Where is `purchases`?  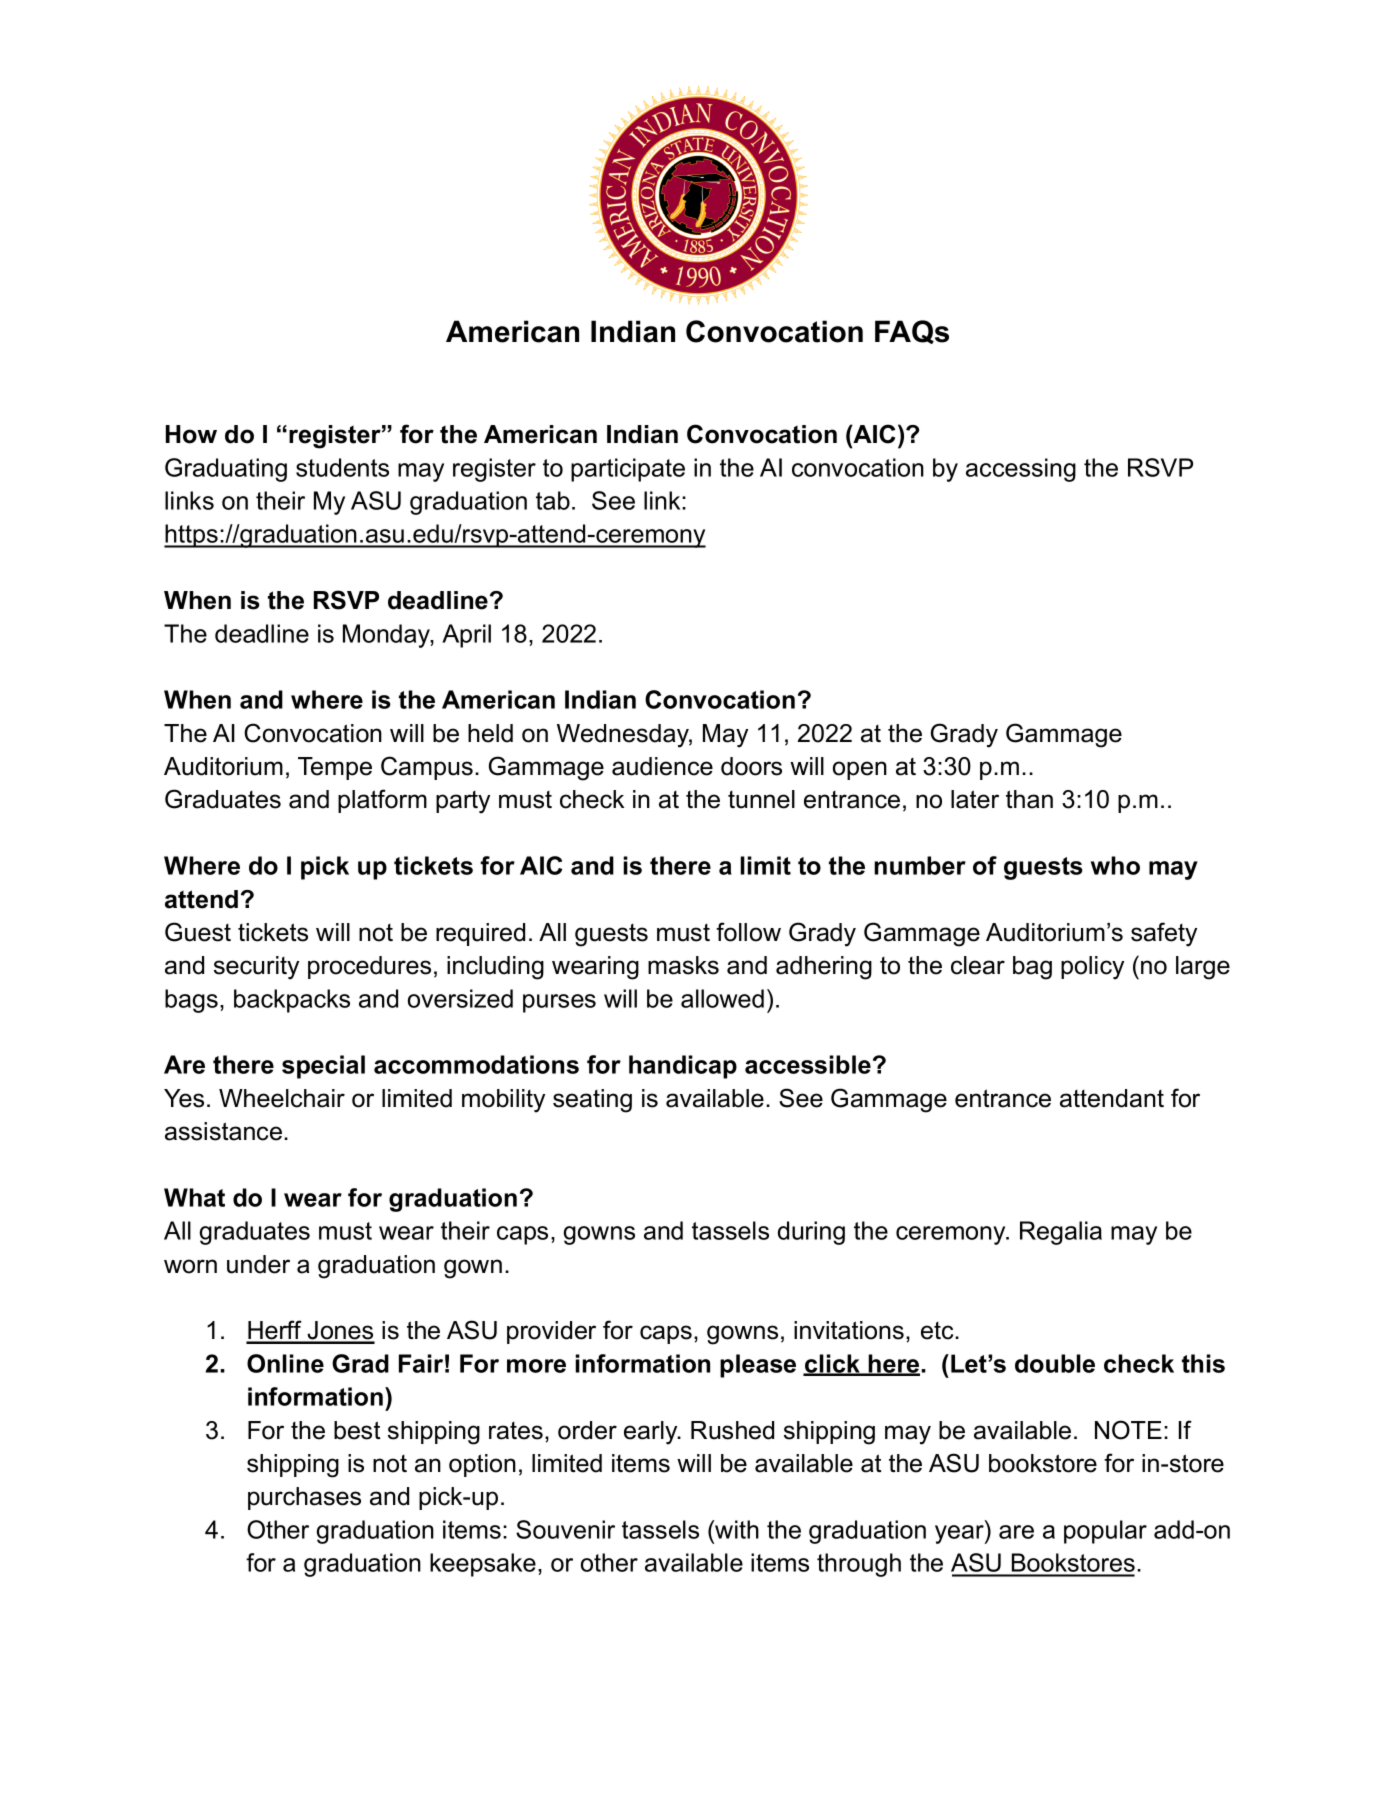 purchases is located at coordinates (304, 1498).
